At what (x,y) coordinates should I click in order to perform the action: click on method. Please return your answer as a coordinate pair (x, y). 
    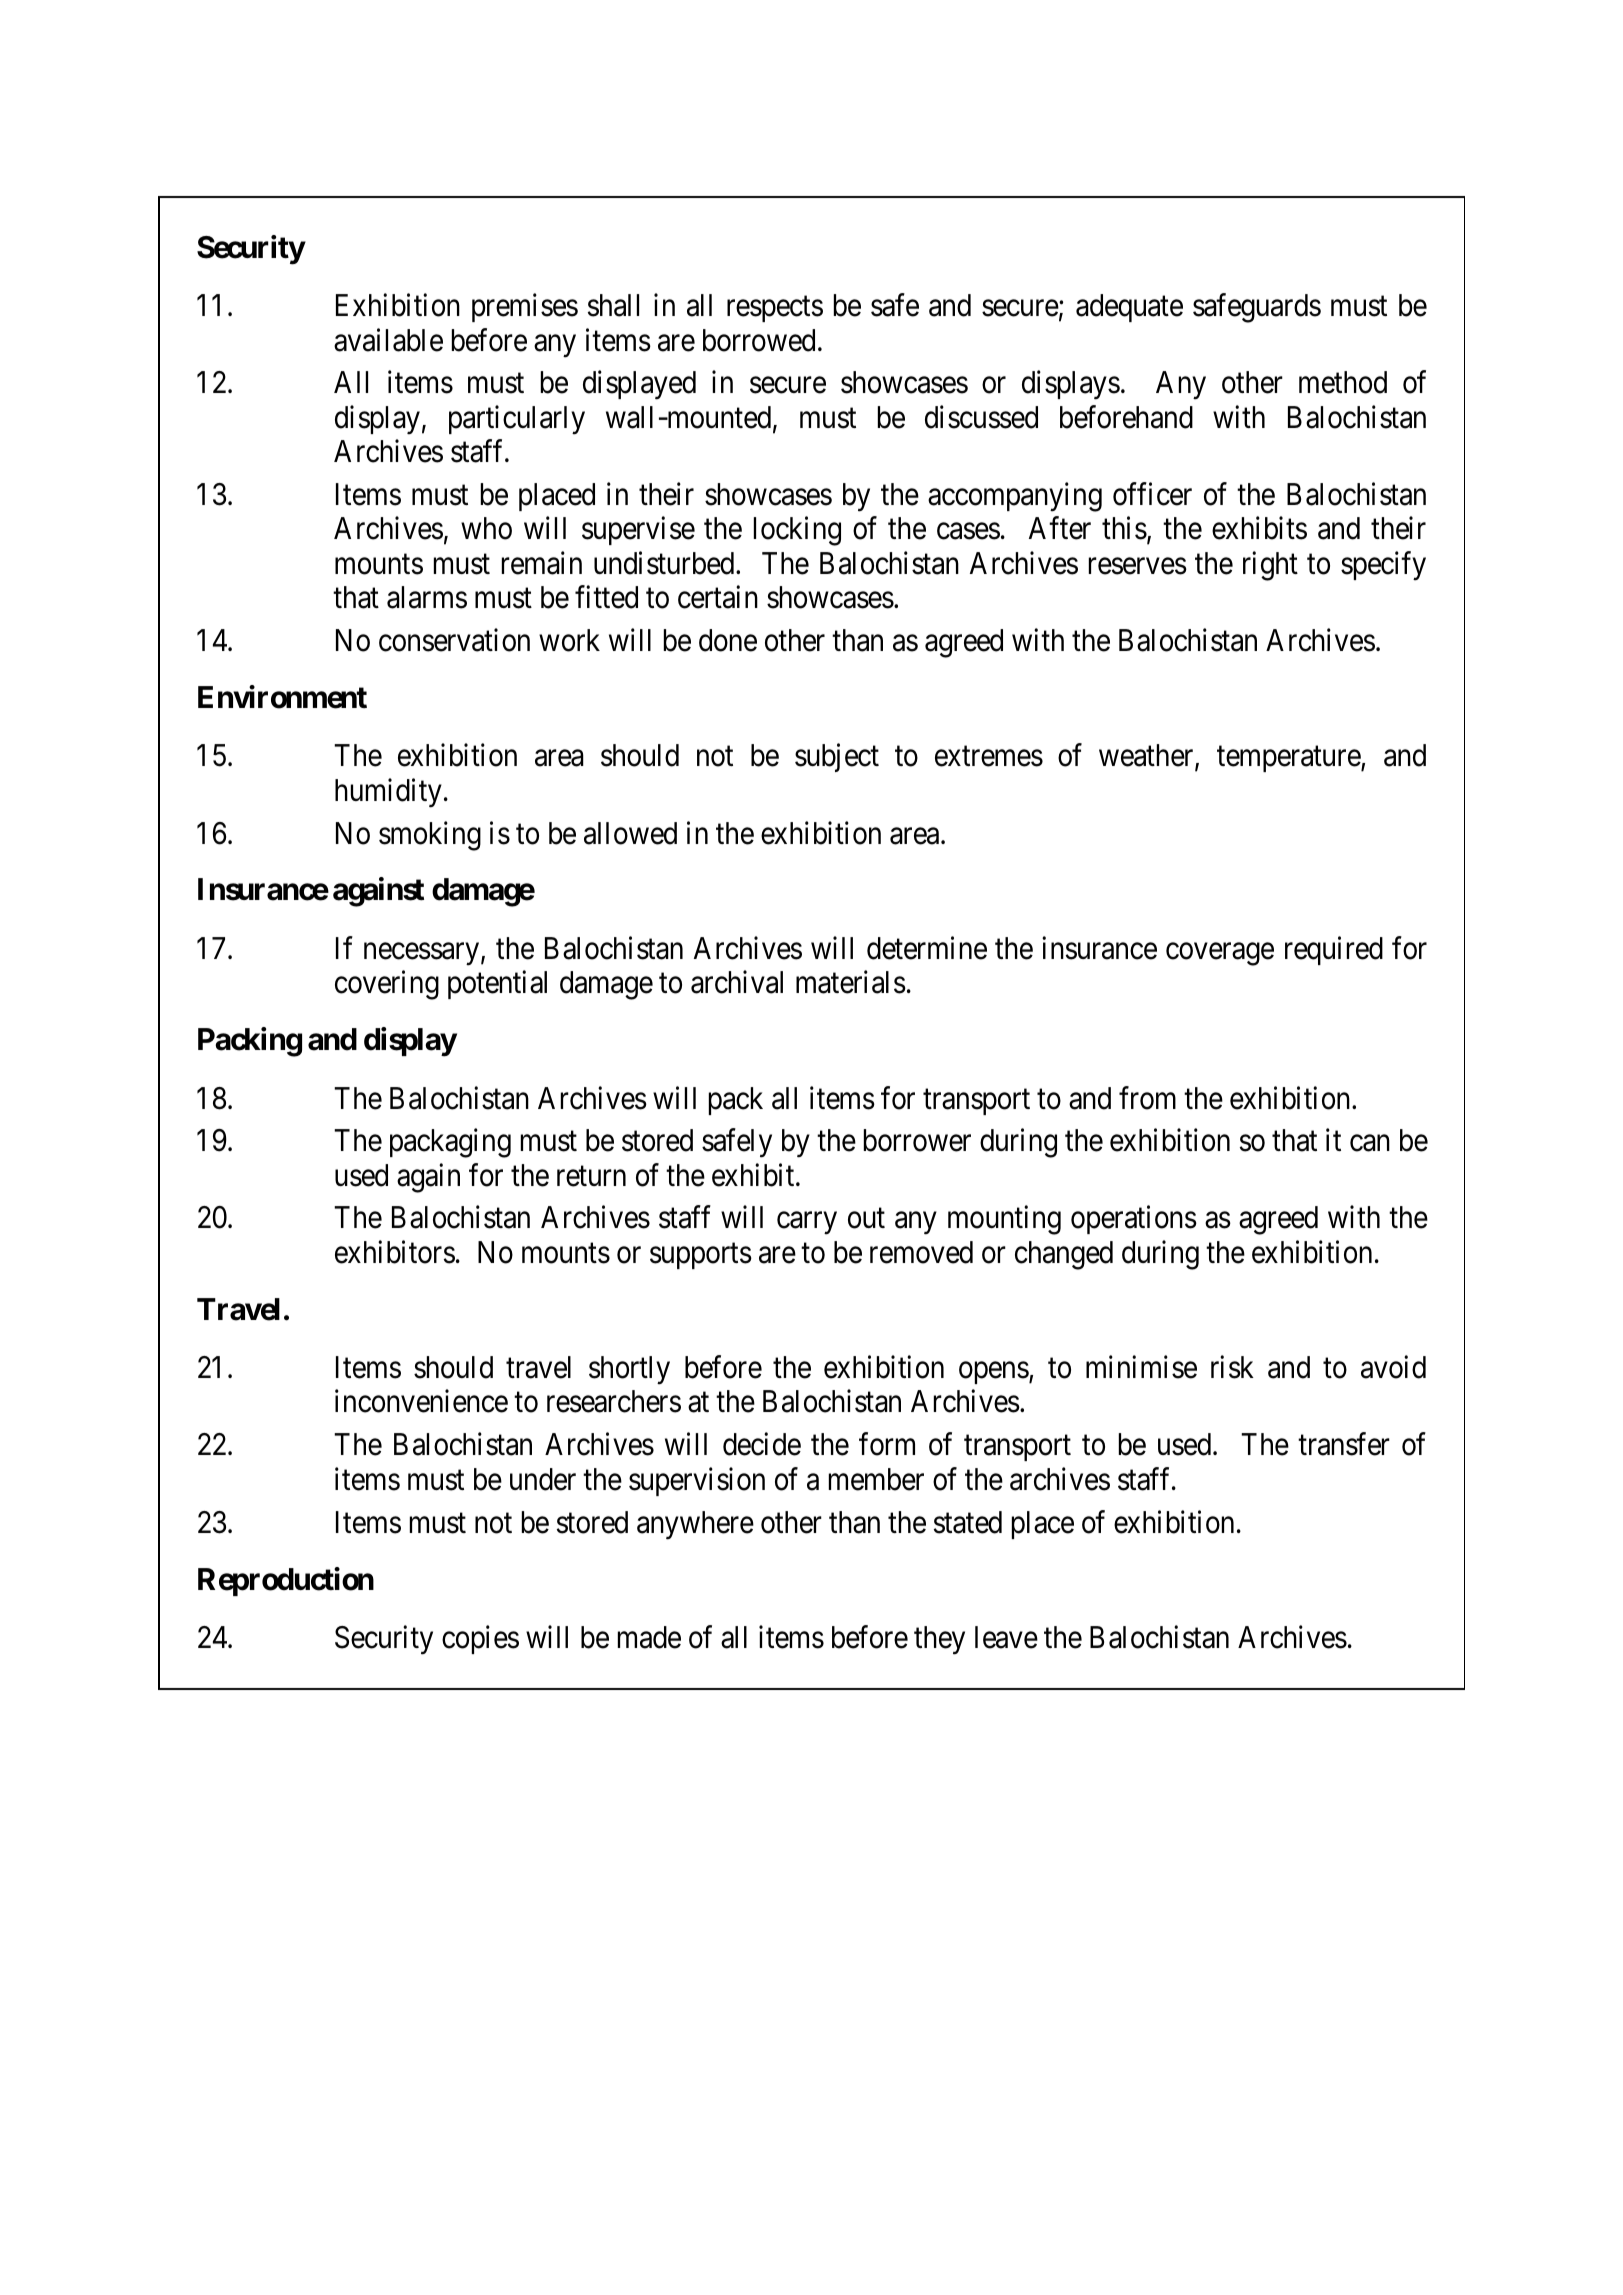
    Looking at the image, I should click on (1343, 382).
